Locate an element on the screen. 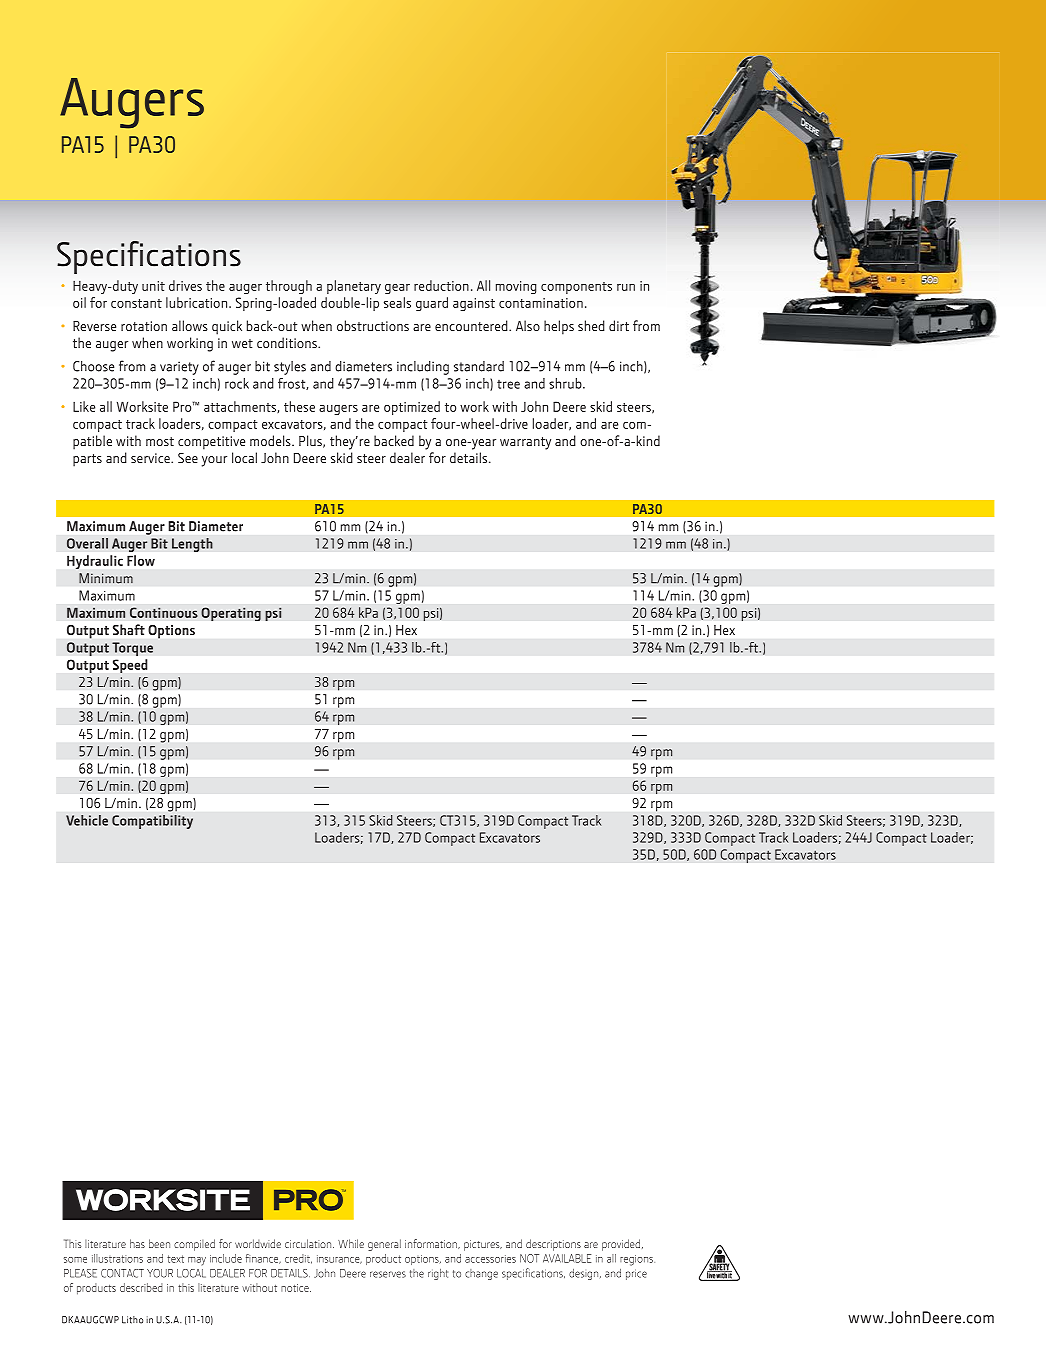 The image size is (1046, 1354). shrub is located at coordinates (566, 383).
